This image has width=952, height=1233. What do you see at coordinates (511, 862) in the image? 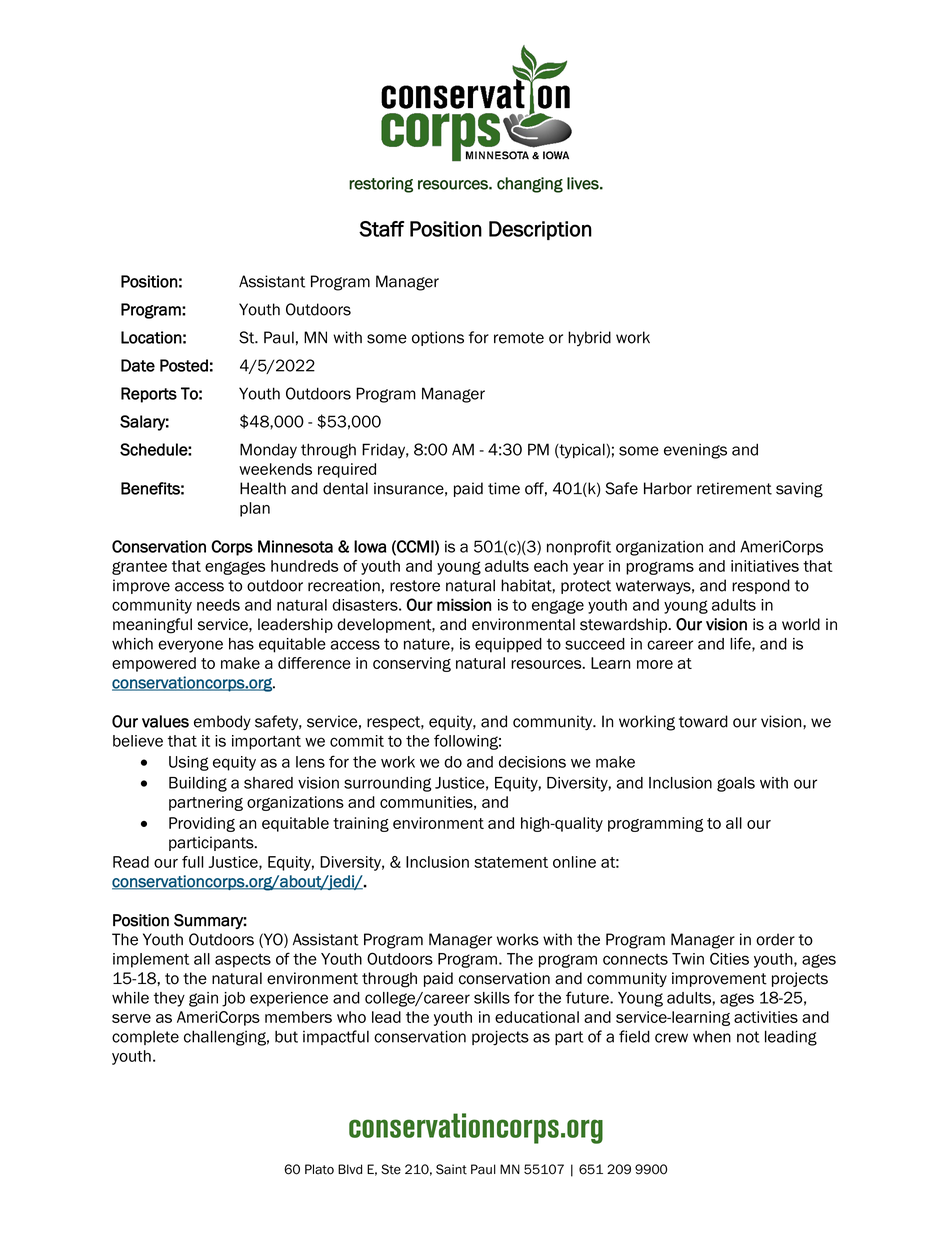
I see `statement` at bounding box center [511, 862].
